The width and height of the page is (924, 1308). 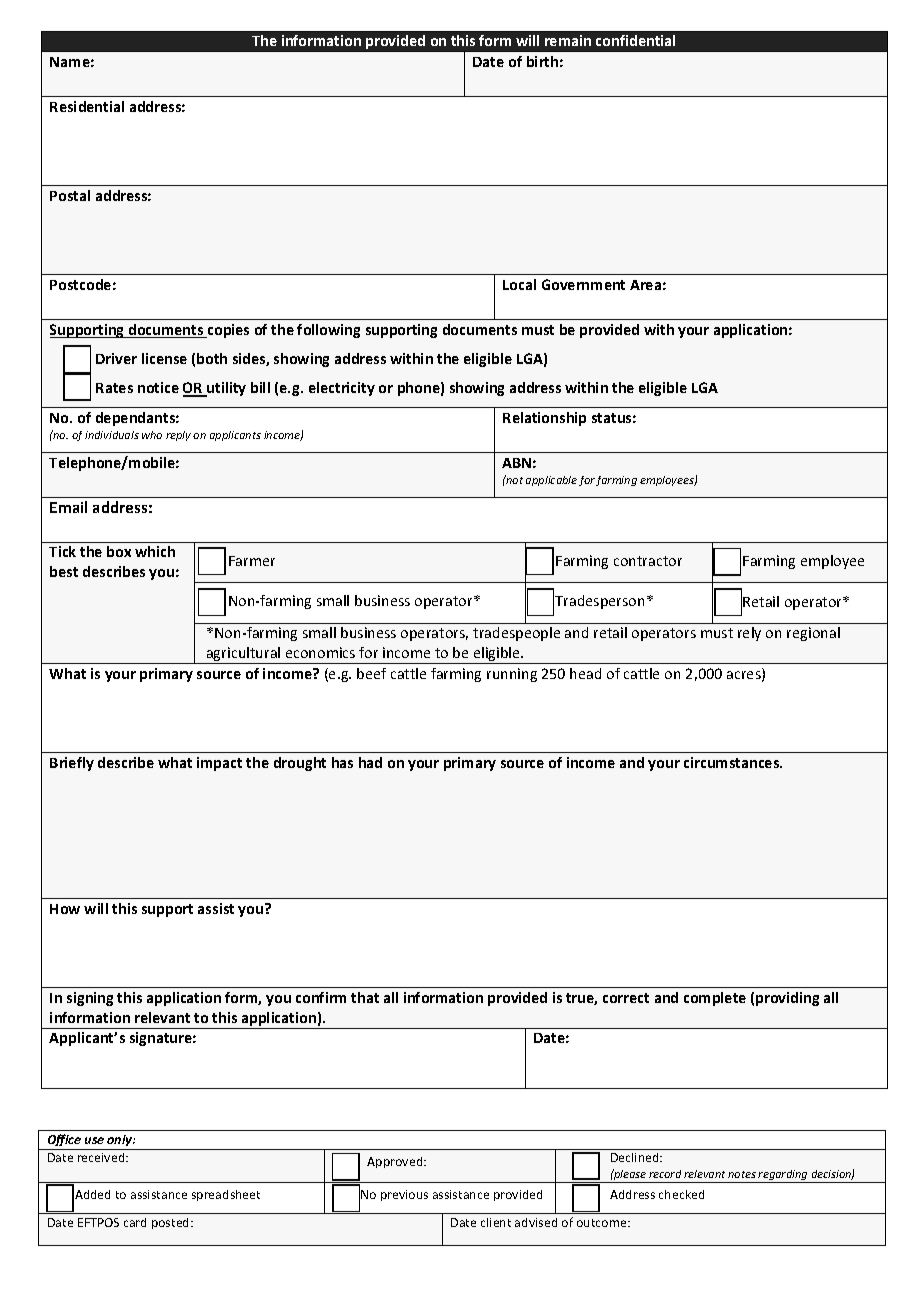 What do you see at coordinates (742, 1174) in the page?
I see `notes` at bounding box center [742, 1174].
